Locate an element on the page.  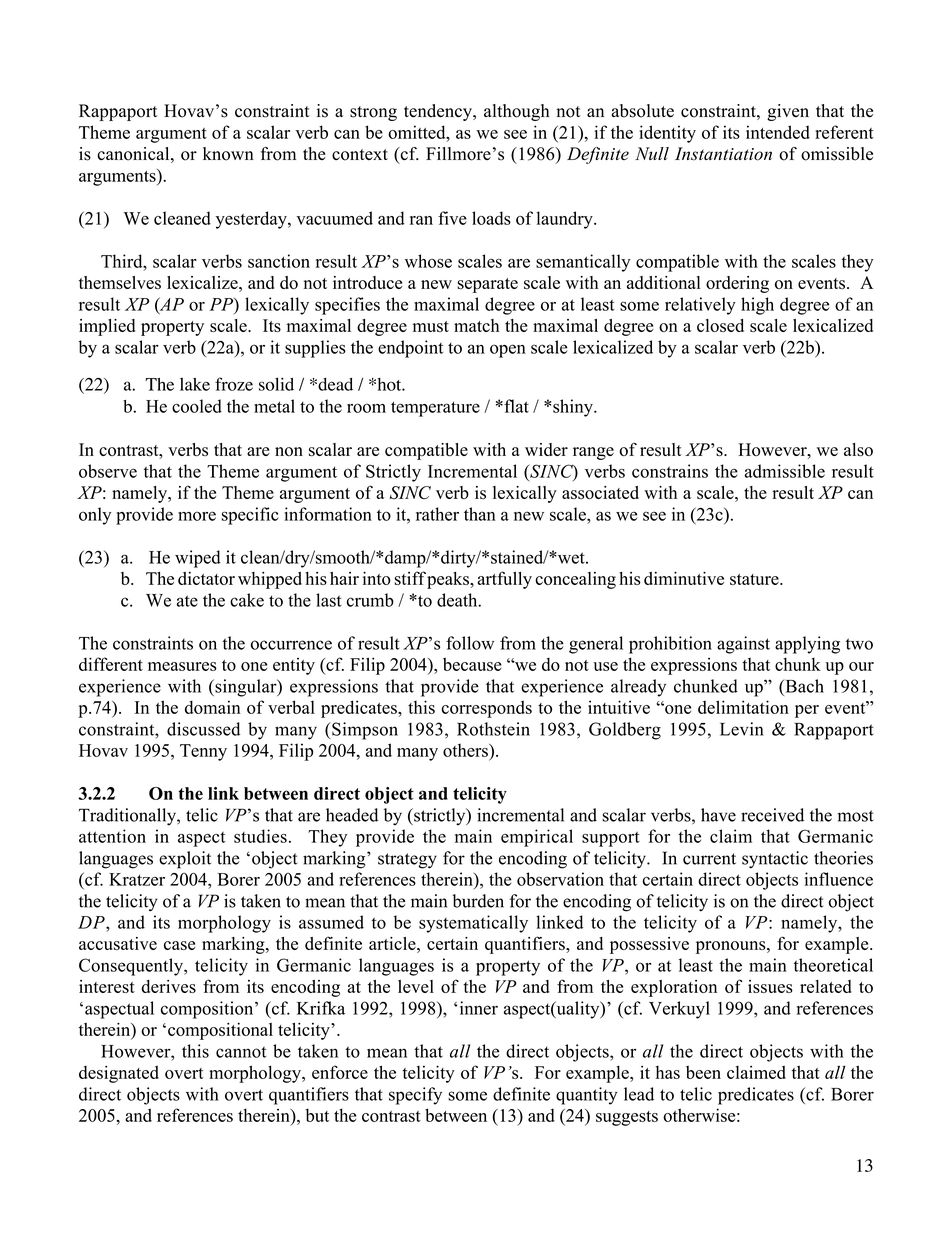
discussed is located at coordinates (203, 729).
